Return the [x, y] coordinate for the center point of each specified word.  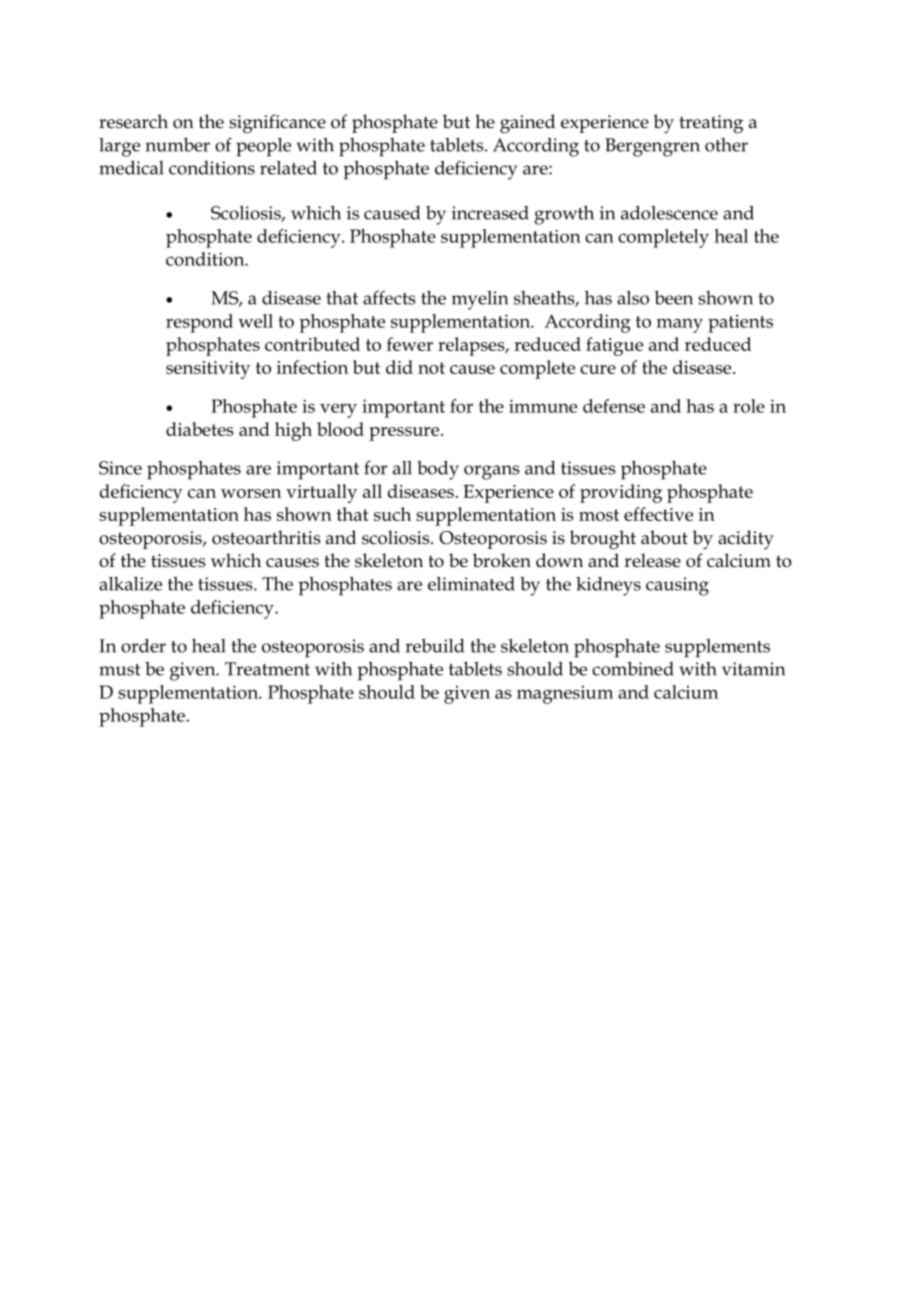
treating [711, 124]
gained [527, 124]
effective [658, 514]
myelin [480, 300]
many [680, 325]
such [392, 514]
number [177, 145]
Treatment [267, 669]
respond [199, 323]
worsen [251, 493]
